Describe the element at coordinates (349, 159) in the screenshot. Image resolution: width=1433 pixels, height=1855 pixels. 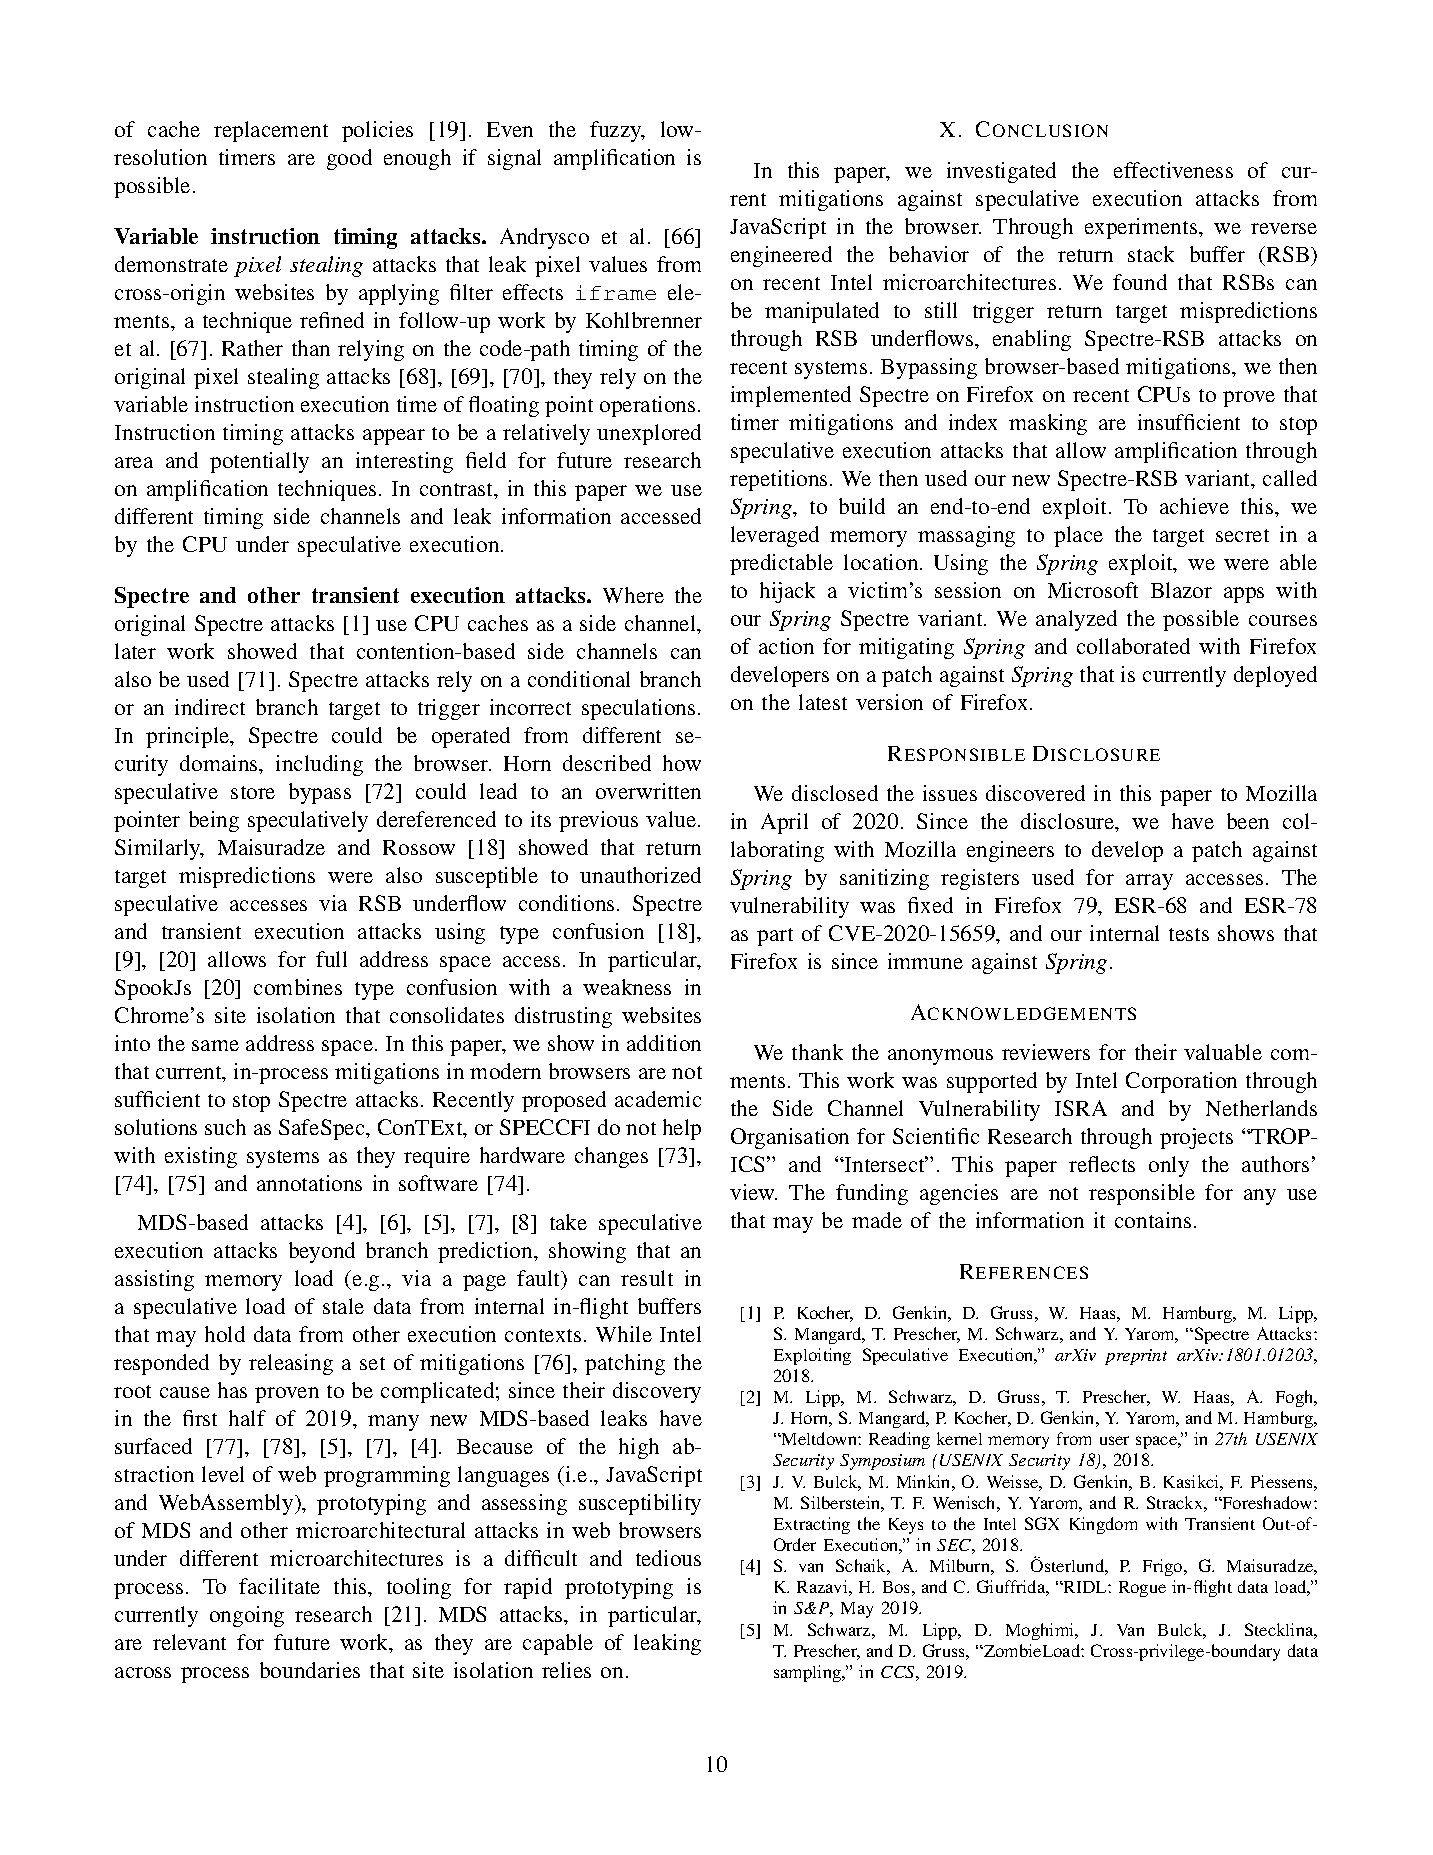
I see `good` at that location.
